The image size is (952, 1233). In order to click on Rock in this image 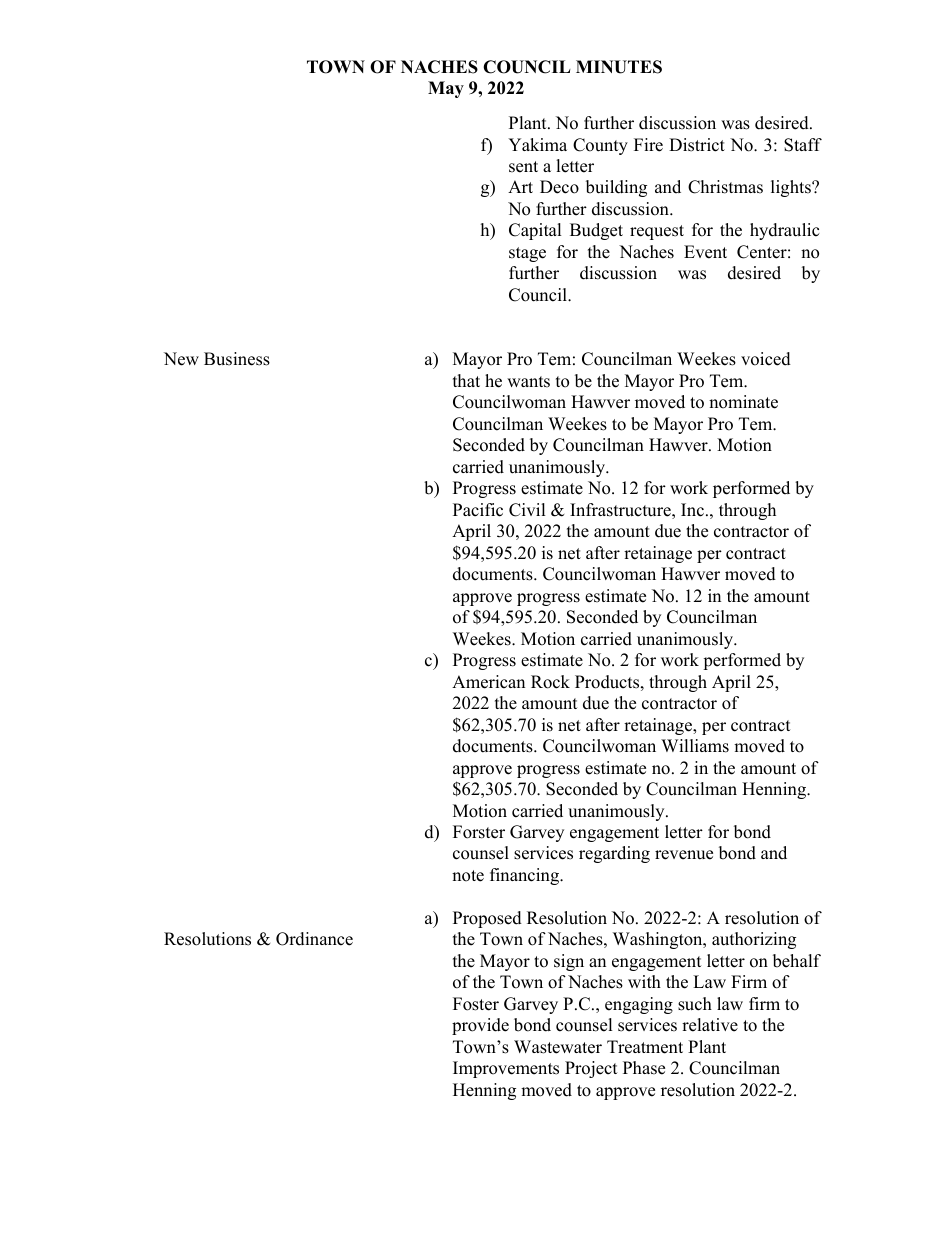, I will do `click(550, 682)`.
